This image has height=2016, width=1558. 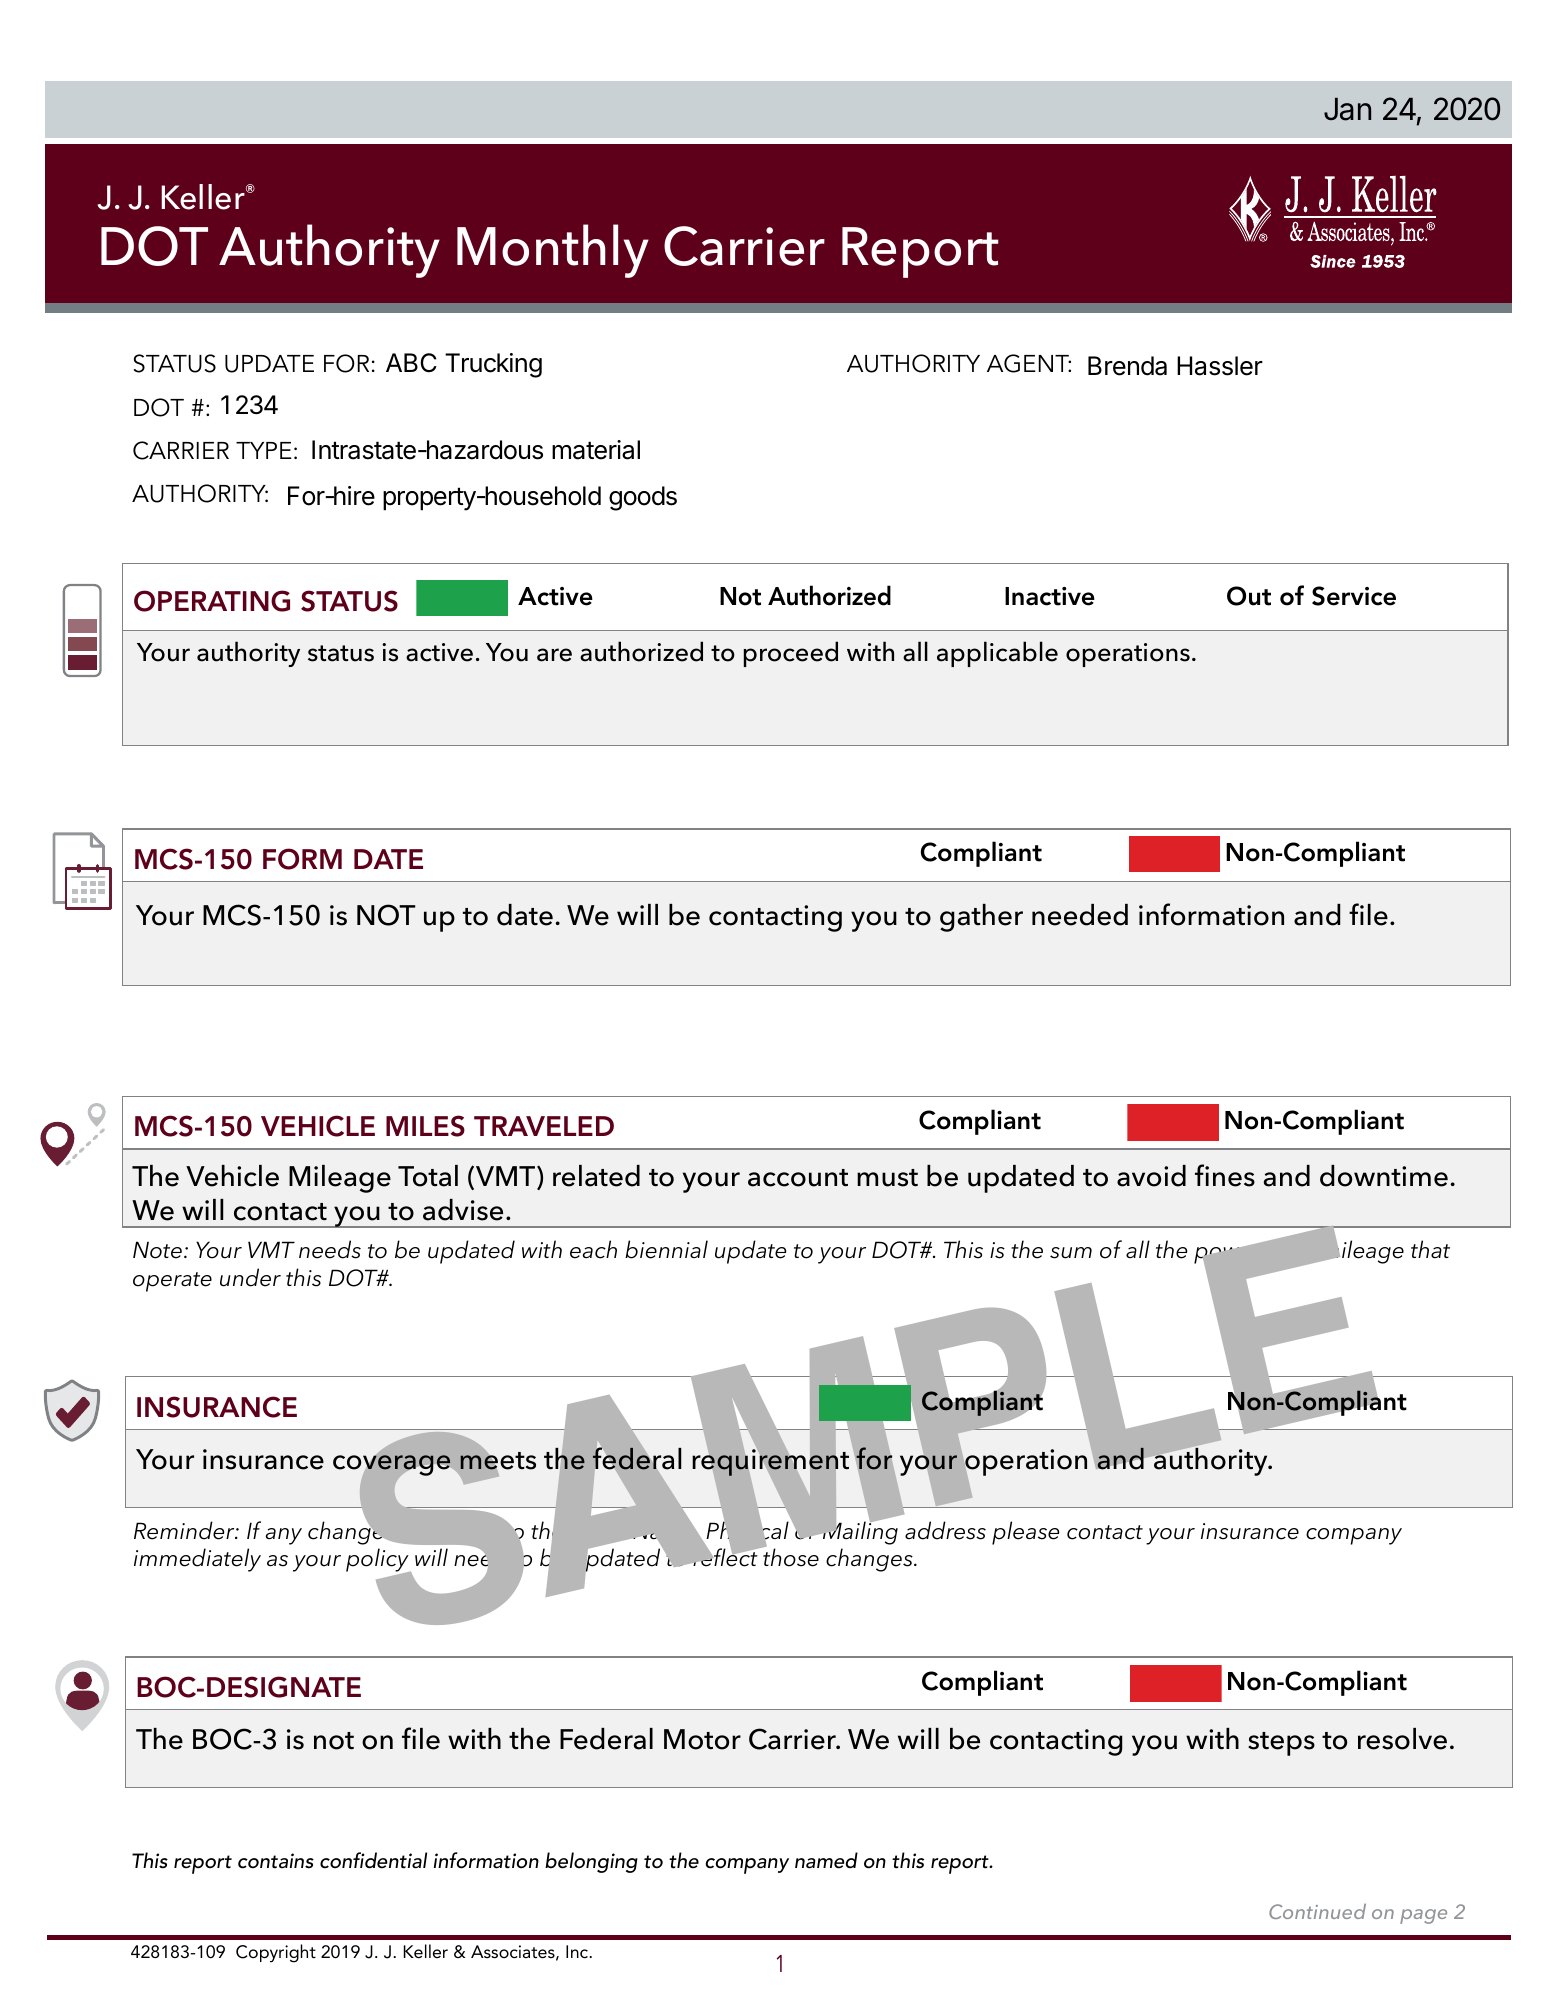 I want to click on sum, so click(x=1071, y=1253).
